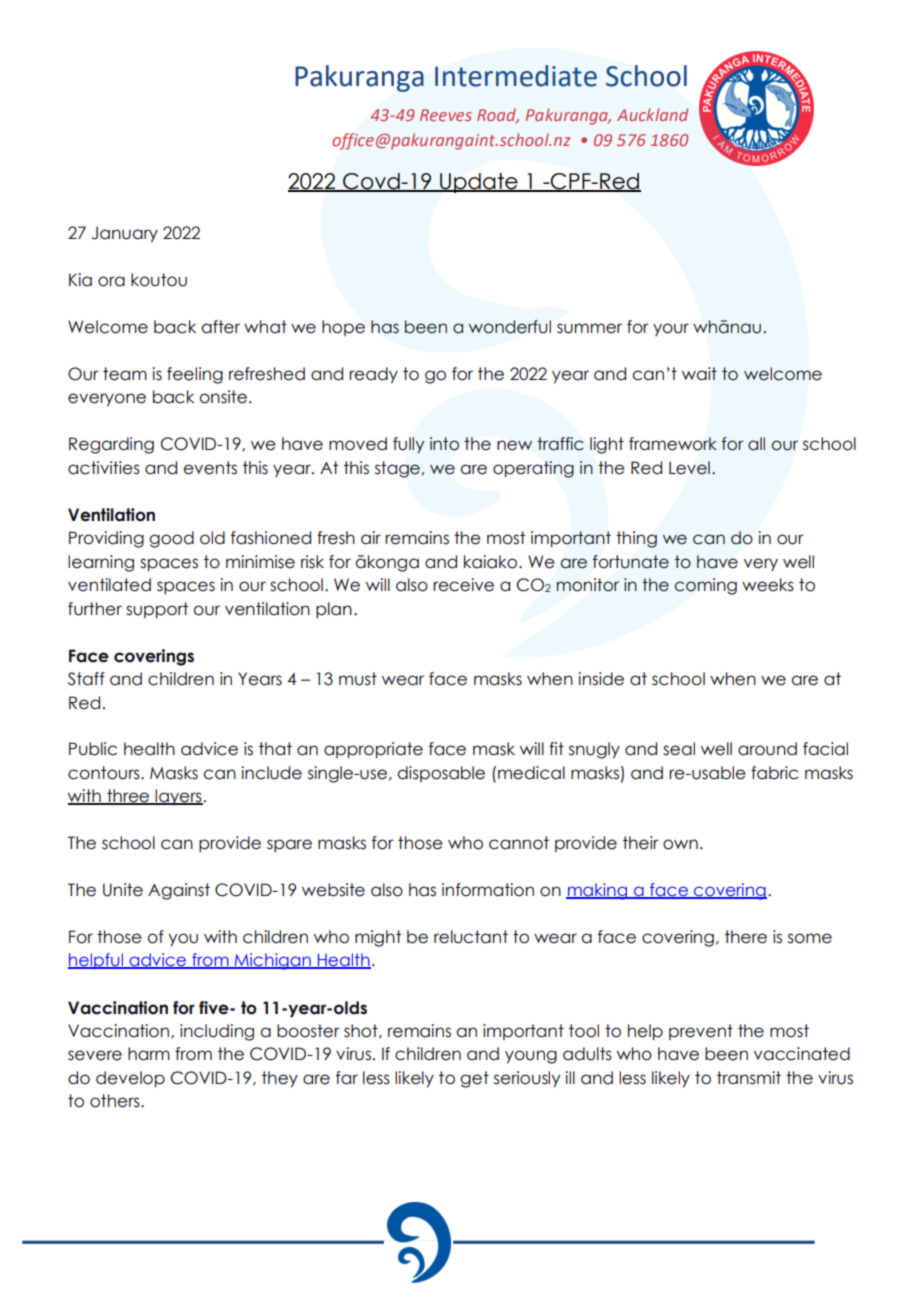 This document has width=924, height=1308. Describe the element at coordinates (705, 586) in the document. I see `coming` at that location.
